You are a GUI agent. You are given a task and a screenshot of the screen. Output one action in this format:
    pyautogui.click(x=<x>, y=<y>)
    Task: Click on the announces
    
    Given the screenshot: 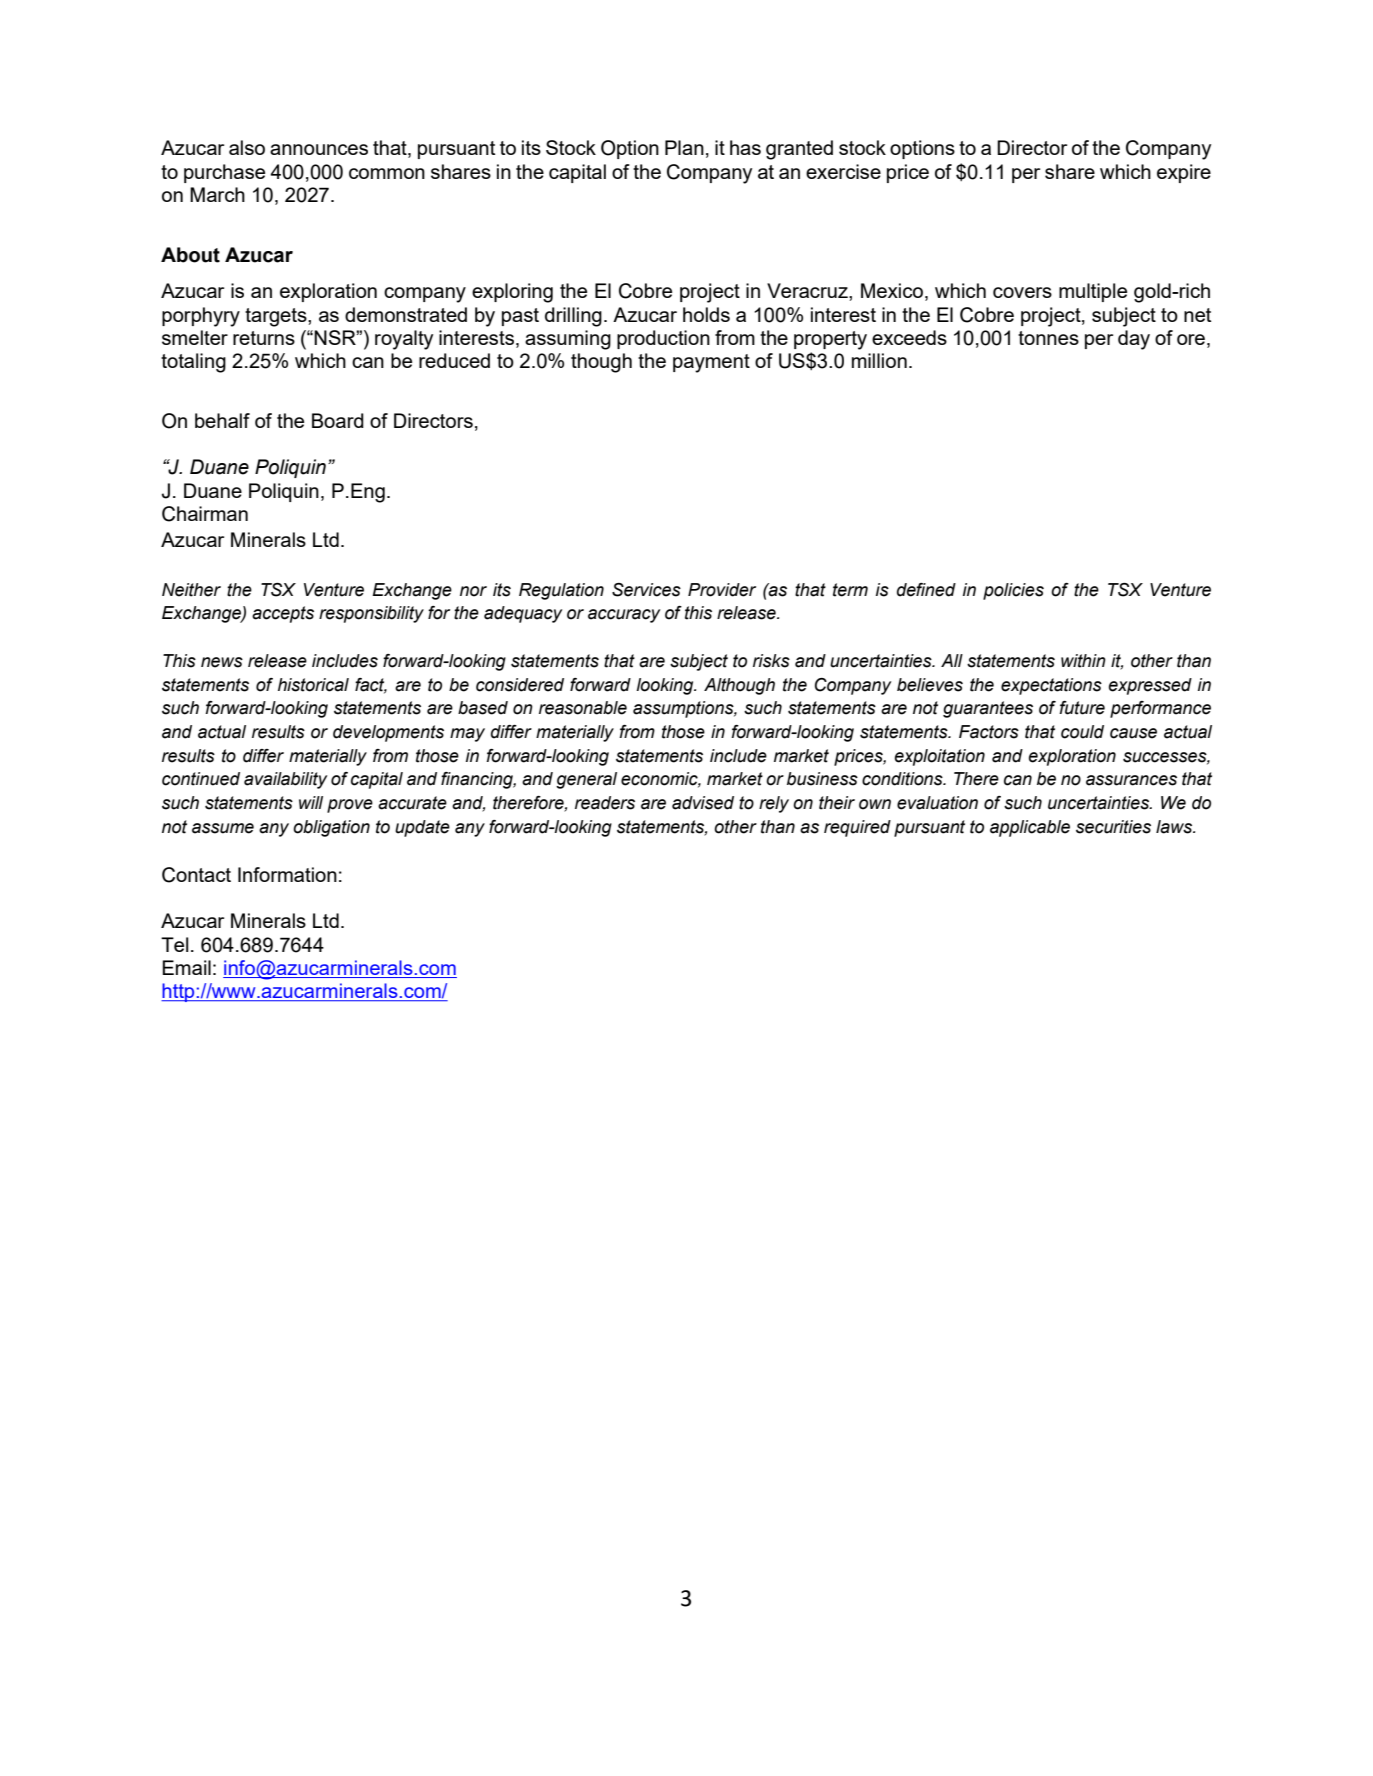 What is the action you would take?
    pyautogui.click(x=319, y=149)
